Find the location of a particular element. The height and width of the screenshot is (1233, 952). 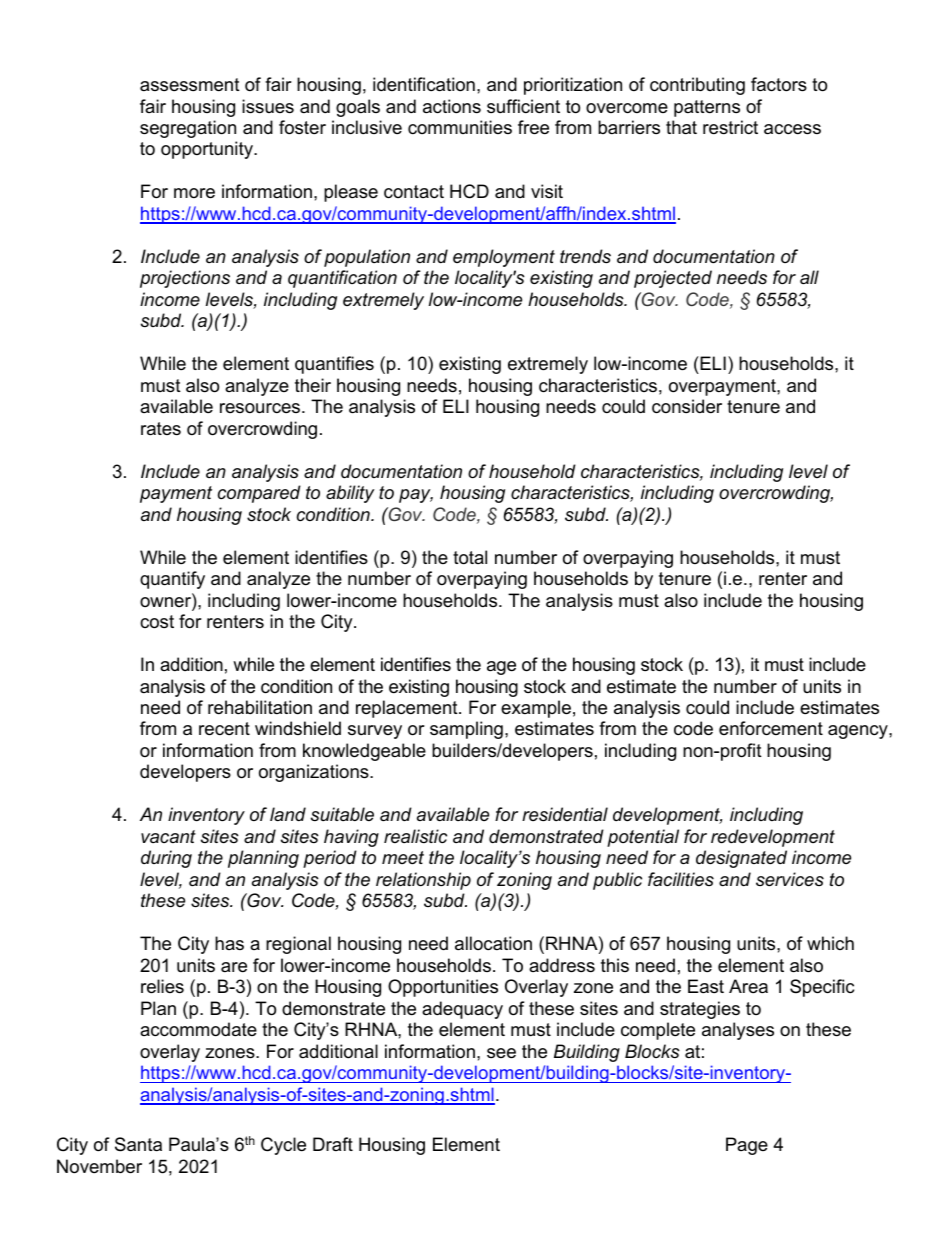

segregation is located at coordinates (188, 129).
